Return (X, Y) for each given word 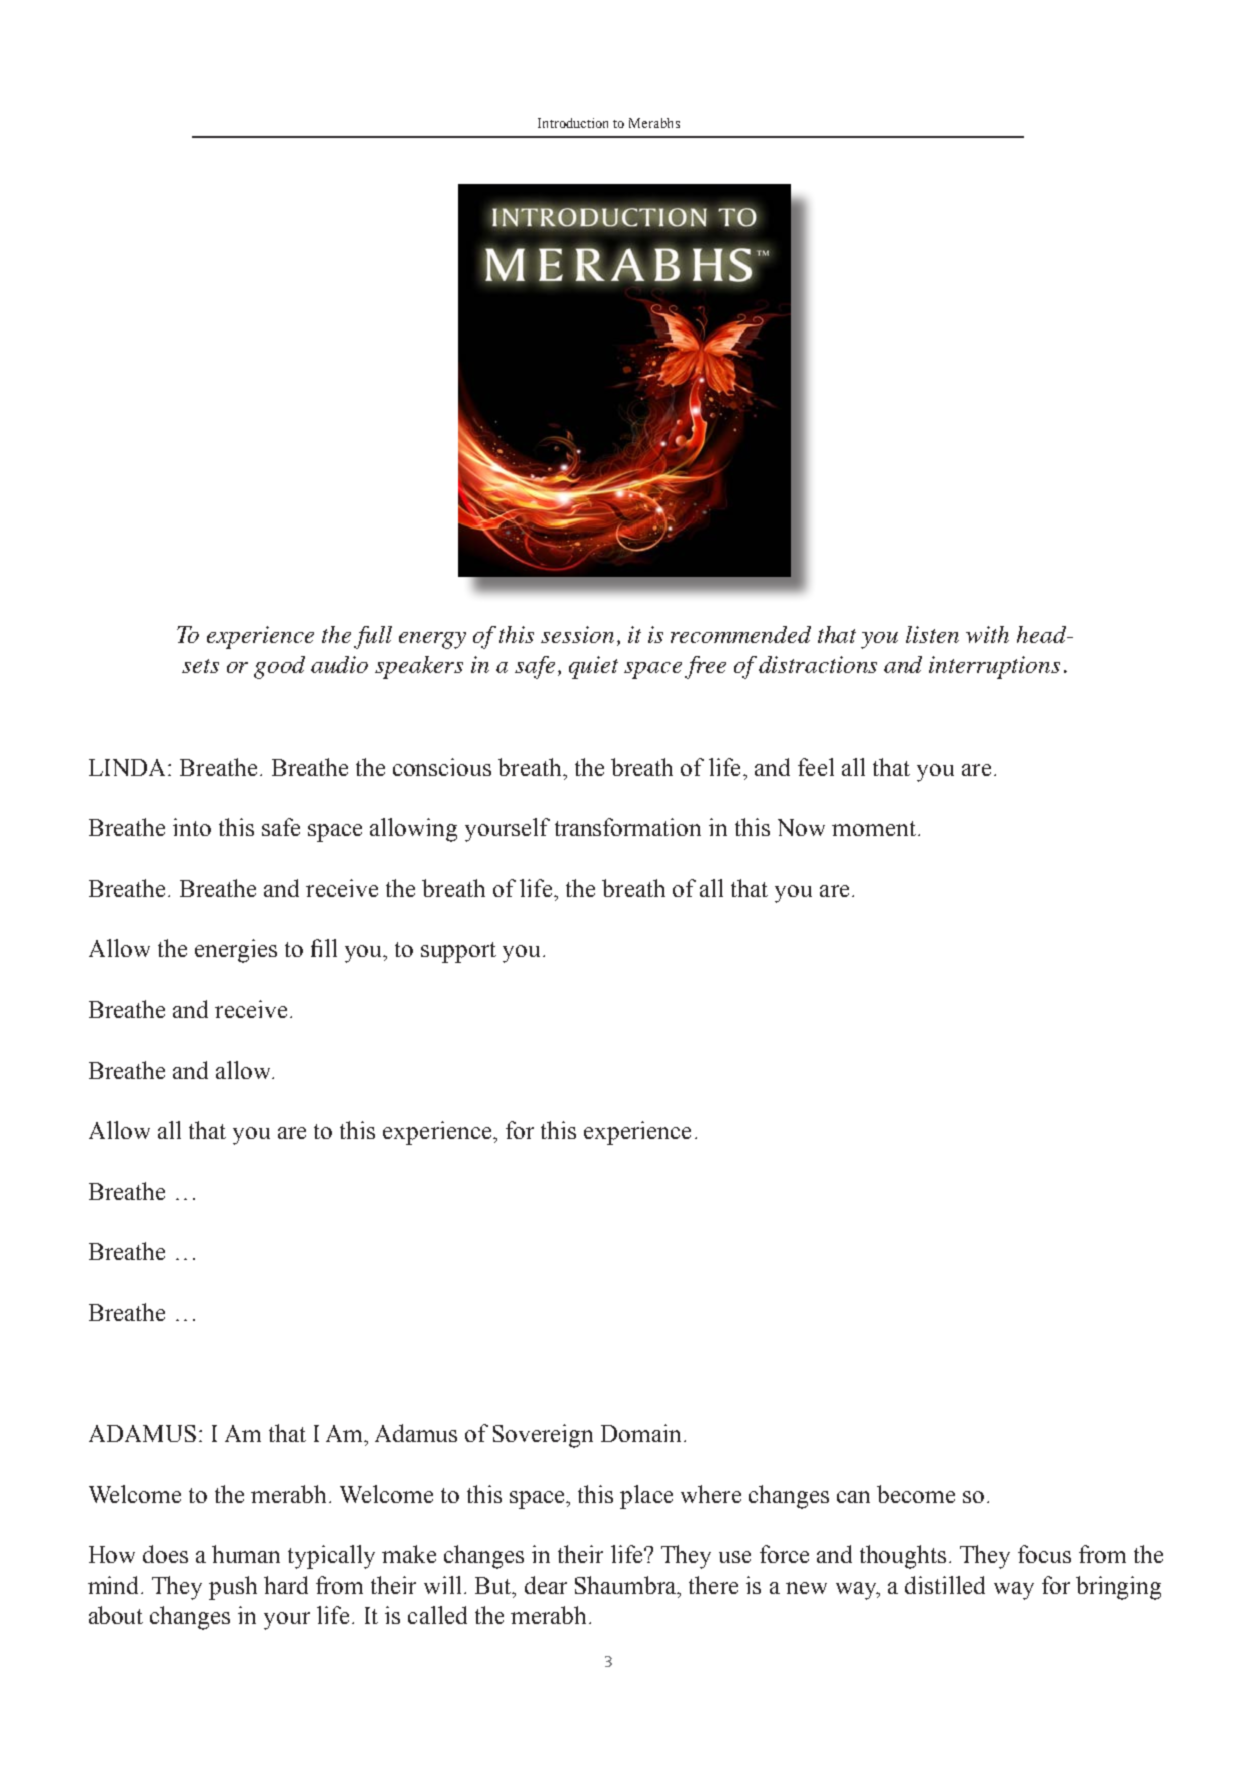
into (192, 827)
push (233, 1588)
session (577, 634)
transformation (628, 827)
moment (874, 828)
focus (1044, 1554)
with (987, 634)
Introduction (573, 123)
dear (546, 1585)
